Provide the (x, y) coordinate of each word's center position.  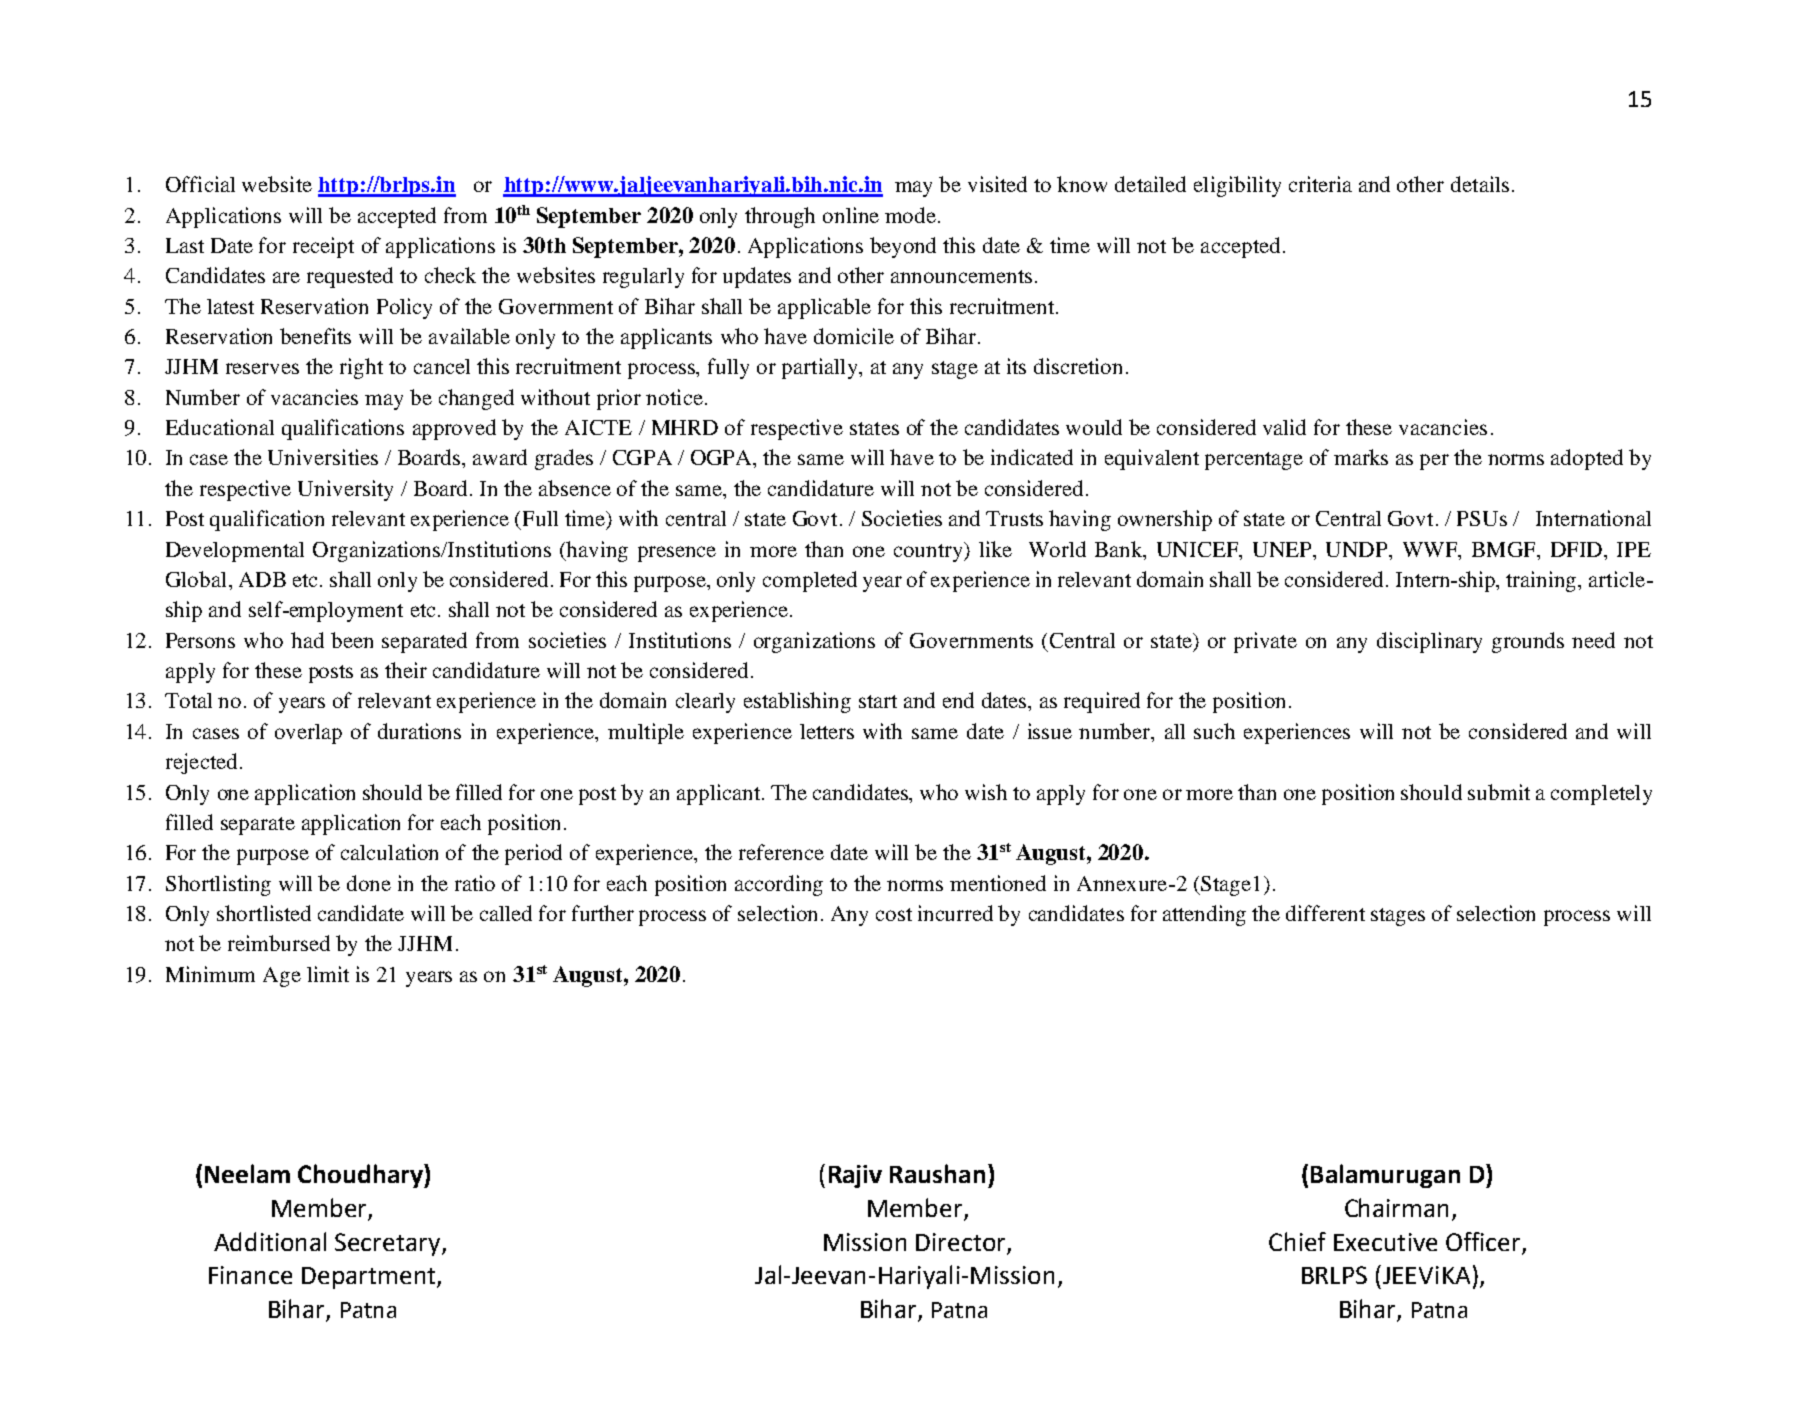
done (369, 883)
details (1480, 184)
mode (912, 215)
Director (960, 1242)
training (1543, 581)
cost (894, 914)
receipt (323, 247)
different (1325, 913)
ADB (262, 579)
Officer (1483, 1241)
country (930, 552)
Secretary (389, 1244)
